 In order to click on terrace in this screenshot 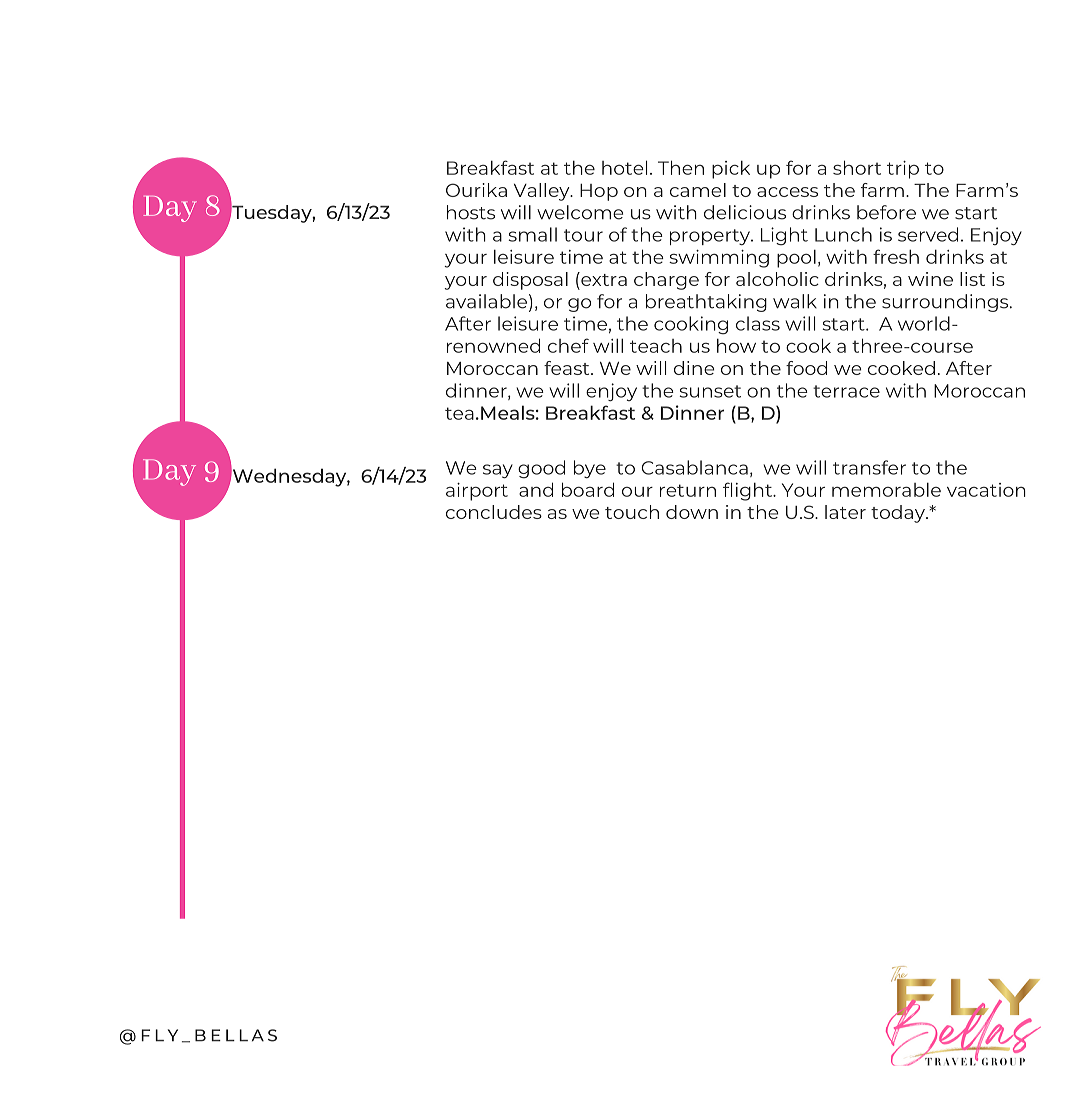, I will do `click(846, 391)`.
